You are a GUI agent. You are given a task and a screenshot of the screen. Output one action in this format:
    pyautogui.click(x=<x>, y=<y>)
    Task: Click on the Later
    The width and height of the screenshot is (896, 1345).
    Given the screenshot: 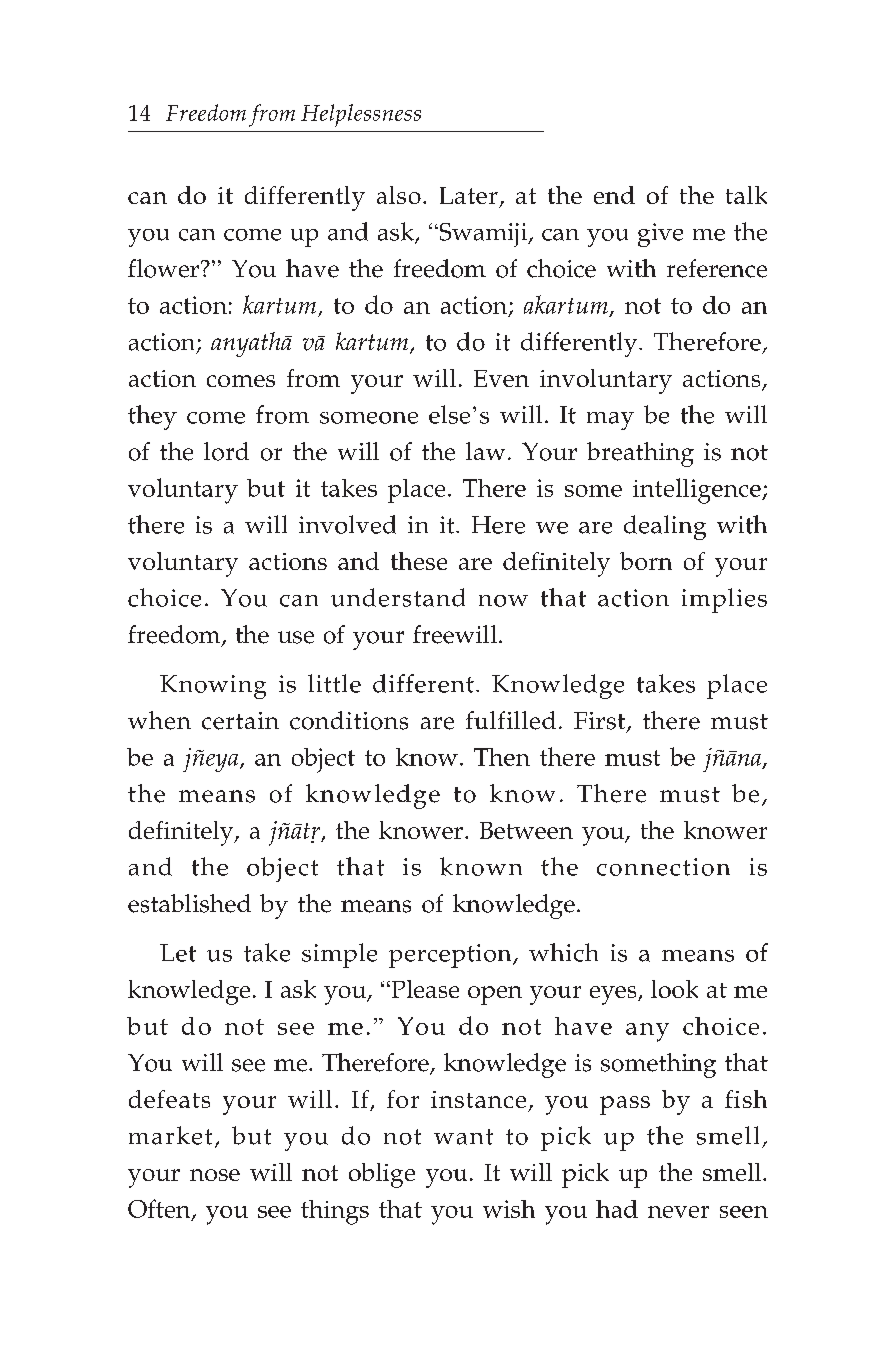 What is the action you would take?
    pyautogui.click(x=469, y=195)
